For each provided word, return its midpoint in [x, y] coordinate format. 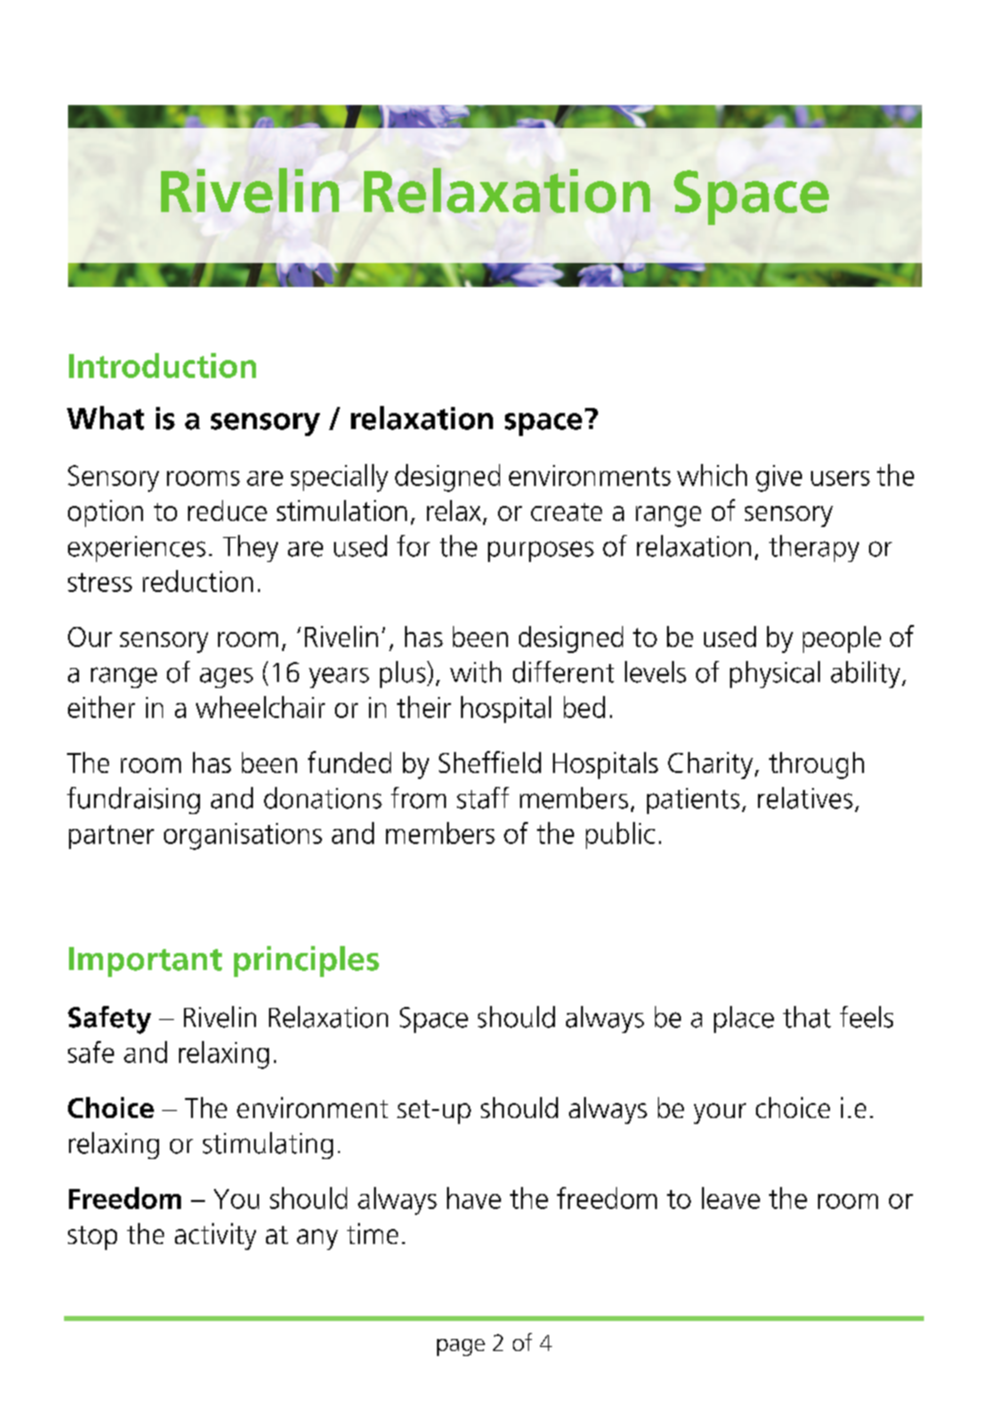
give [779, 478]
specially [339, 478]
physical [775, 674]
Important [145, 962]
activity [215, 1236]
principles [306, 961]
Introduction [162, 365]
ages [226, 678]
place [744, 1019]
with [475, 672]
